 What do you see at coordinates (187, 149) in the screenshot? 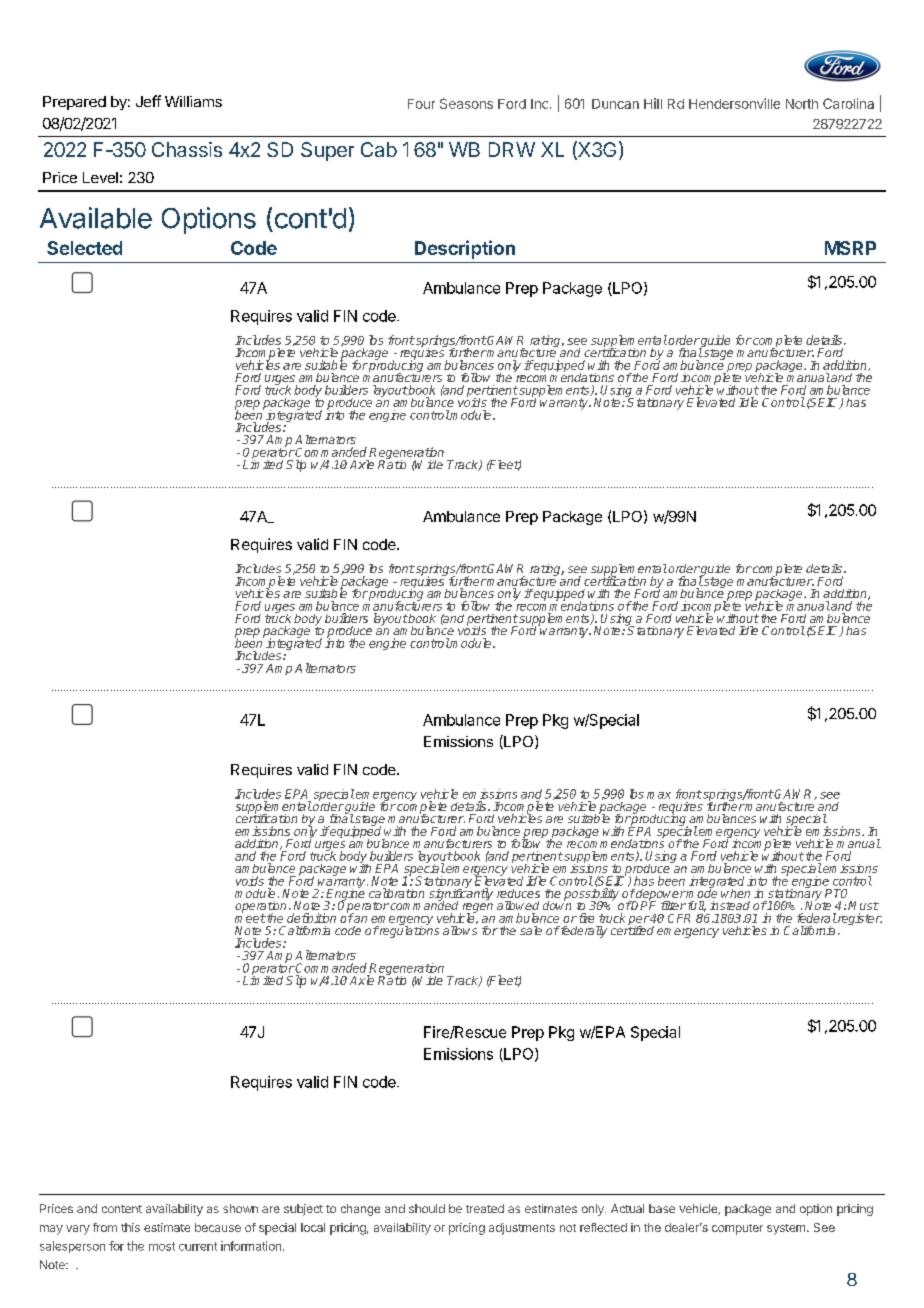
I see `Chassis` at bounding box center [187, 149].
